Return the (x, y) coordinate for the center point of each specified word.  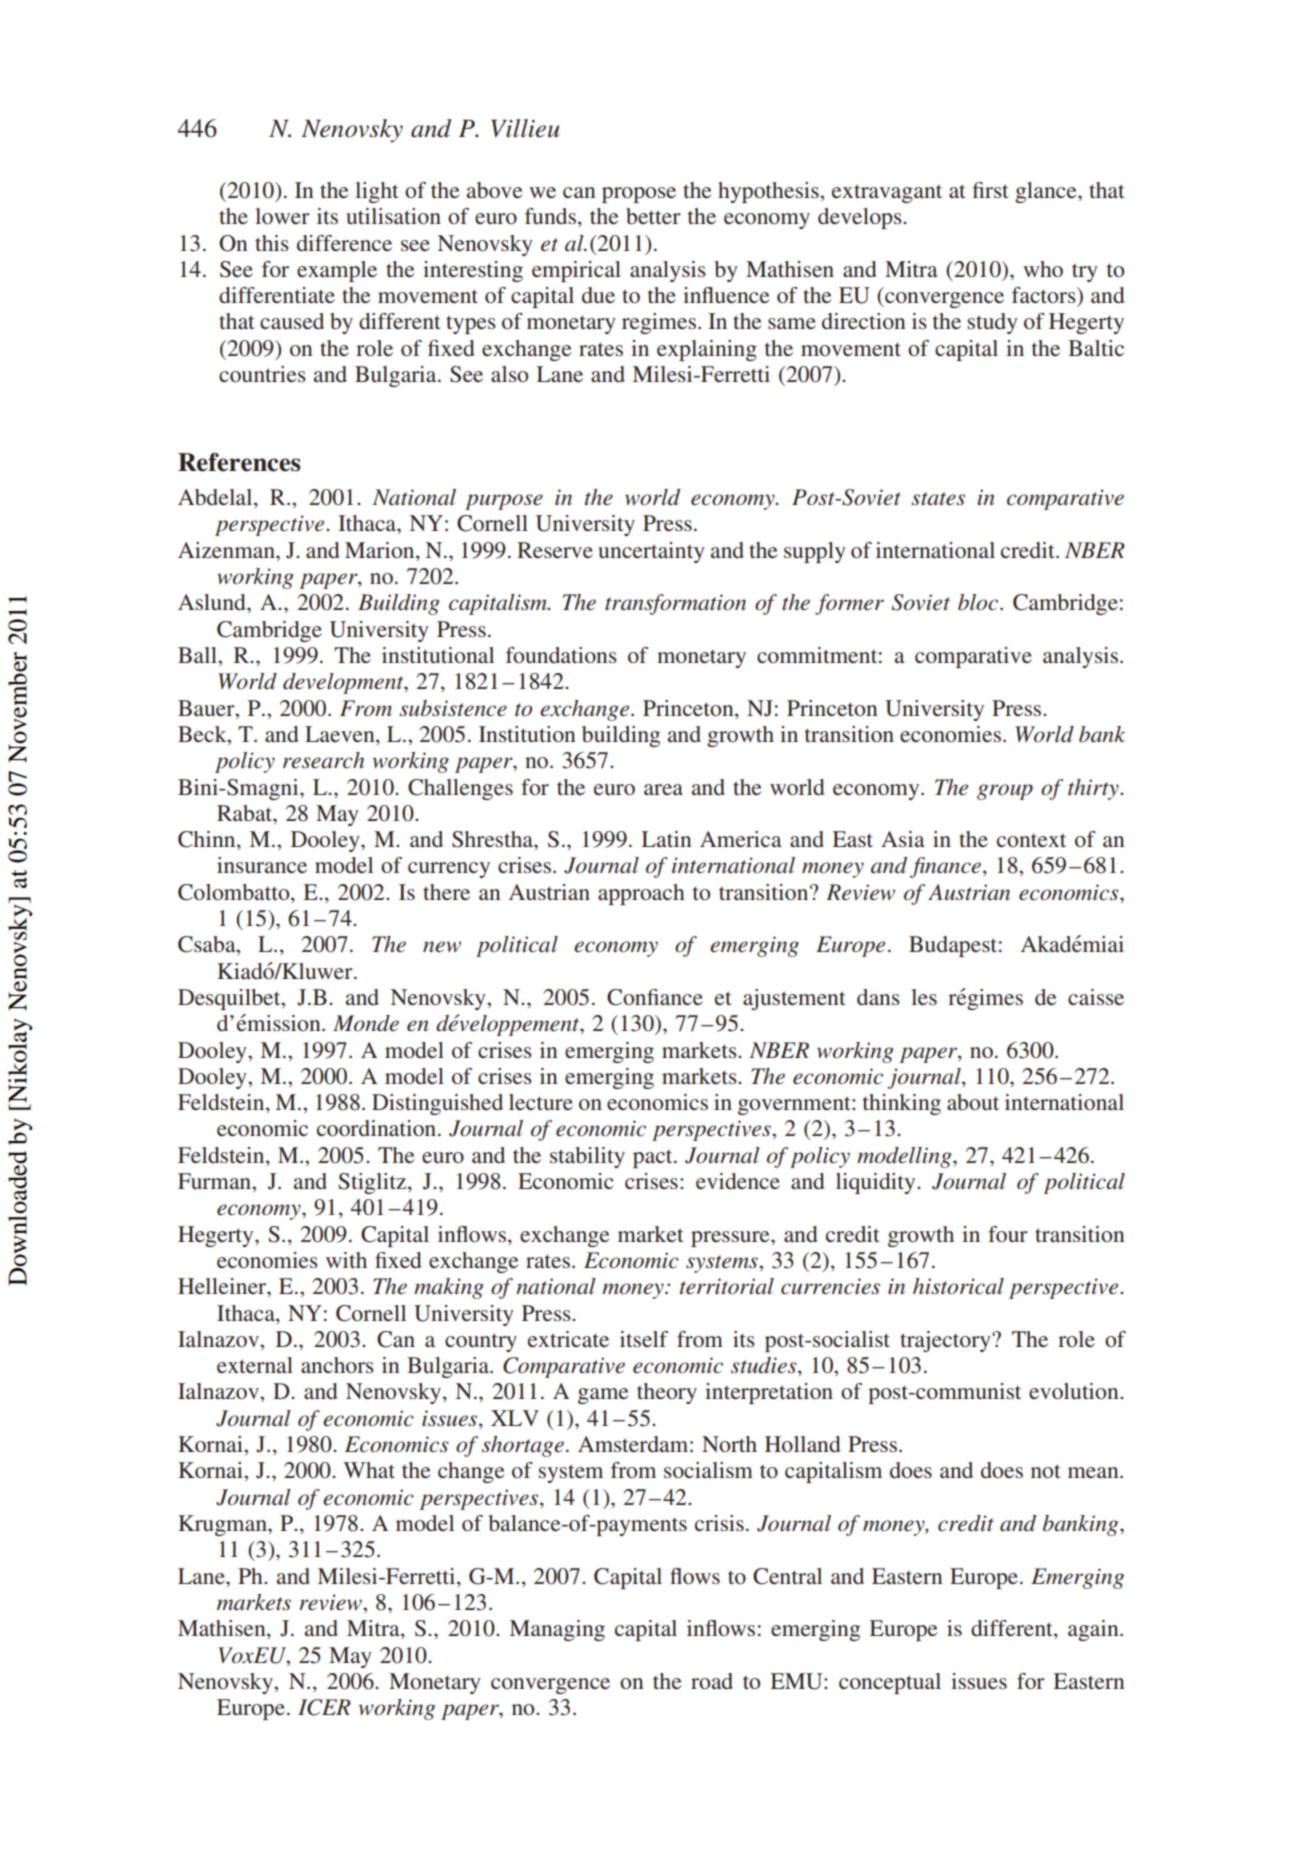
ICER (324, 1707)
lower (282, 216)
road (712, 1681)
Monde (366, 1023)
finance (947, 867)
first (990, 190)
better (653, 216)
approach (641, 894)
